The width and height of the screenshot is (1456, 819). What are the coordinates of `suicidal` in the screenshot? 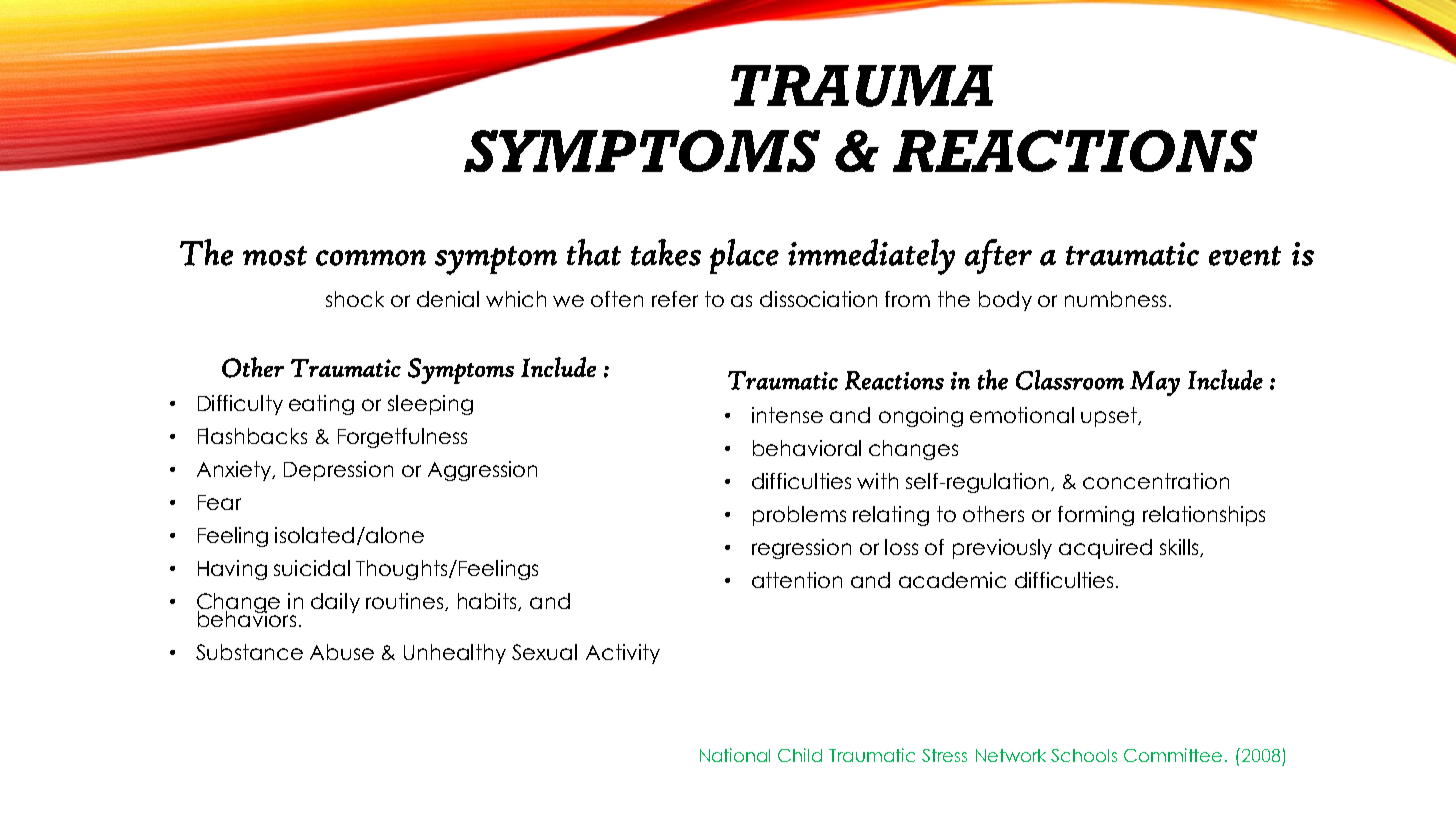 It's located at (312, 568).
